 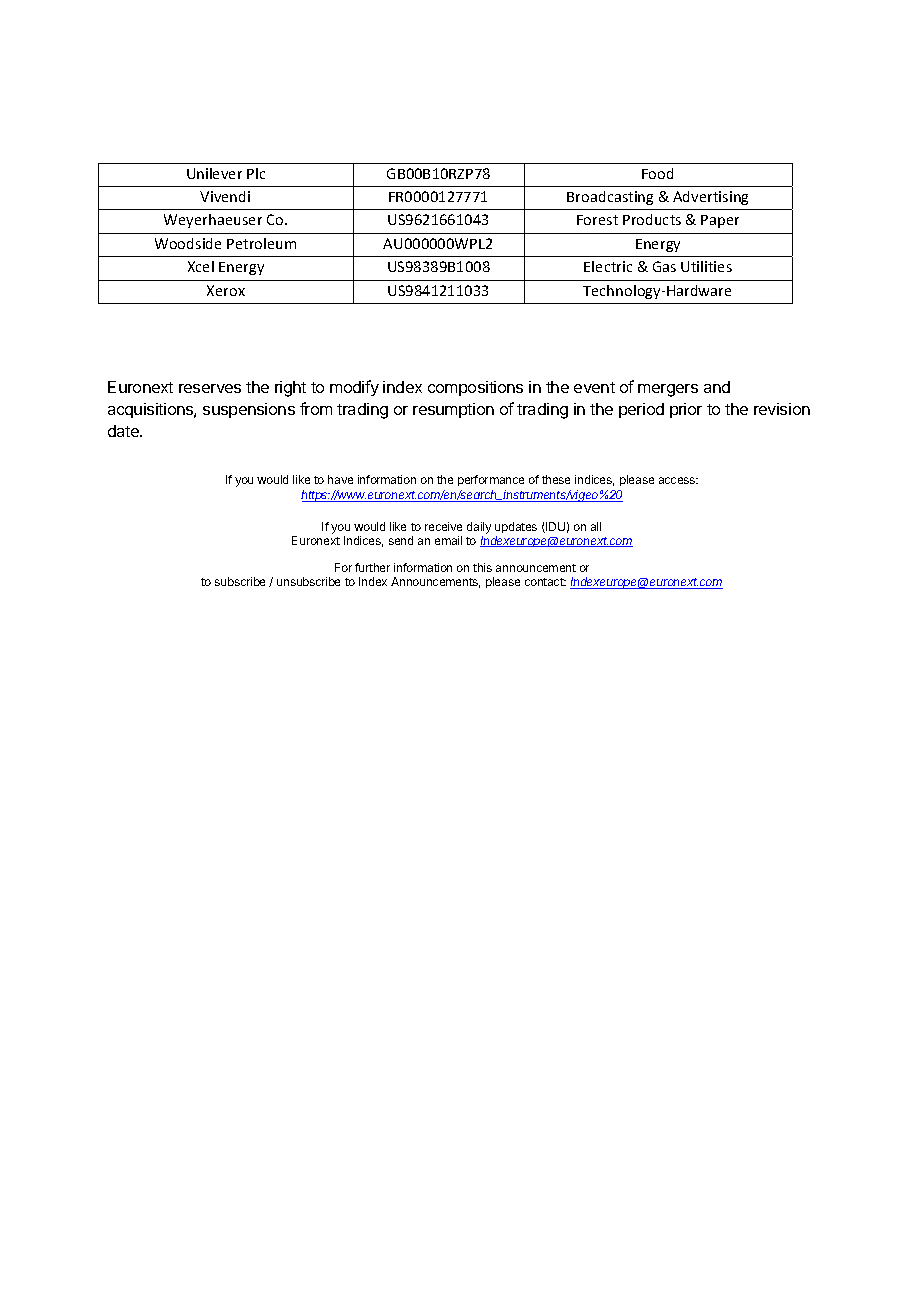 What do you see at coordinates (610, 198) in the screenshot?
I see `Broadcasting` at bounding box center [610, 198].
